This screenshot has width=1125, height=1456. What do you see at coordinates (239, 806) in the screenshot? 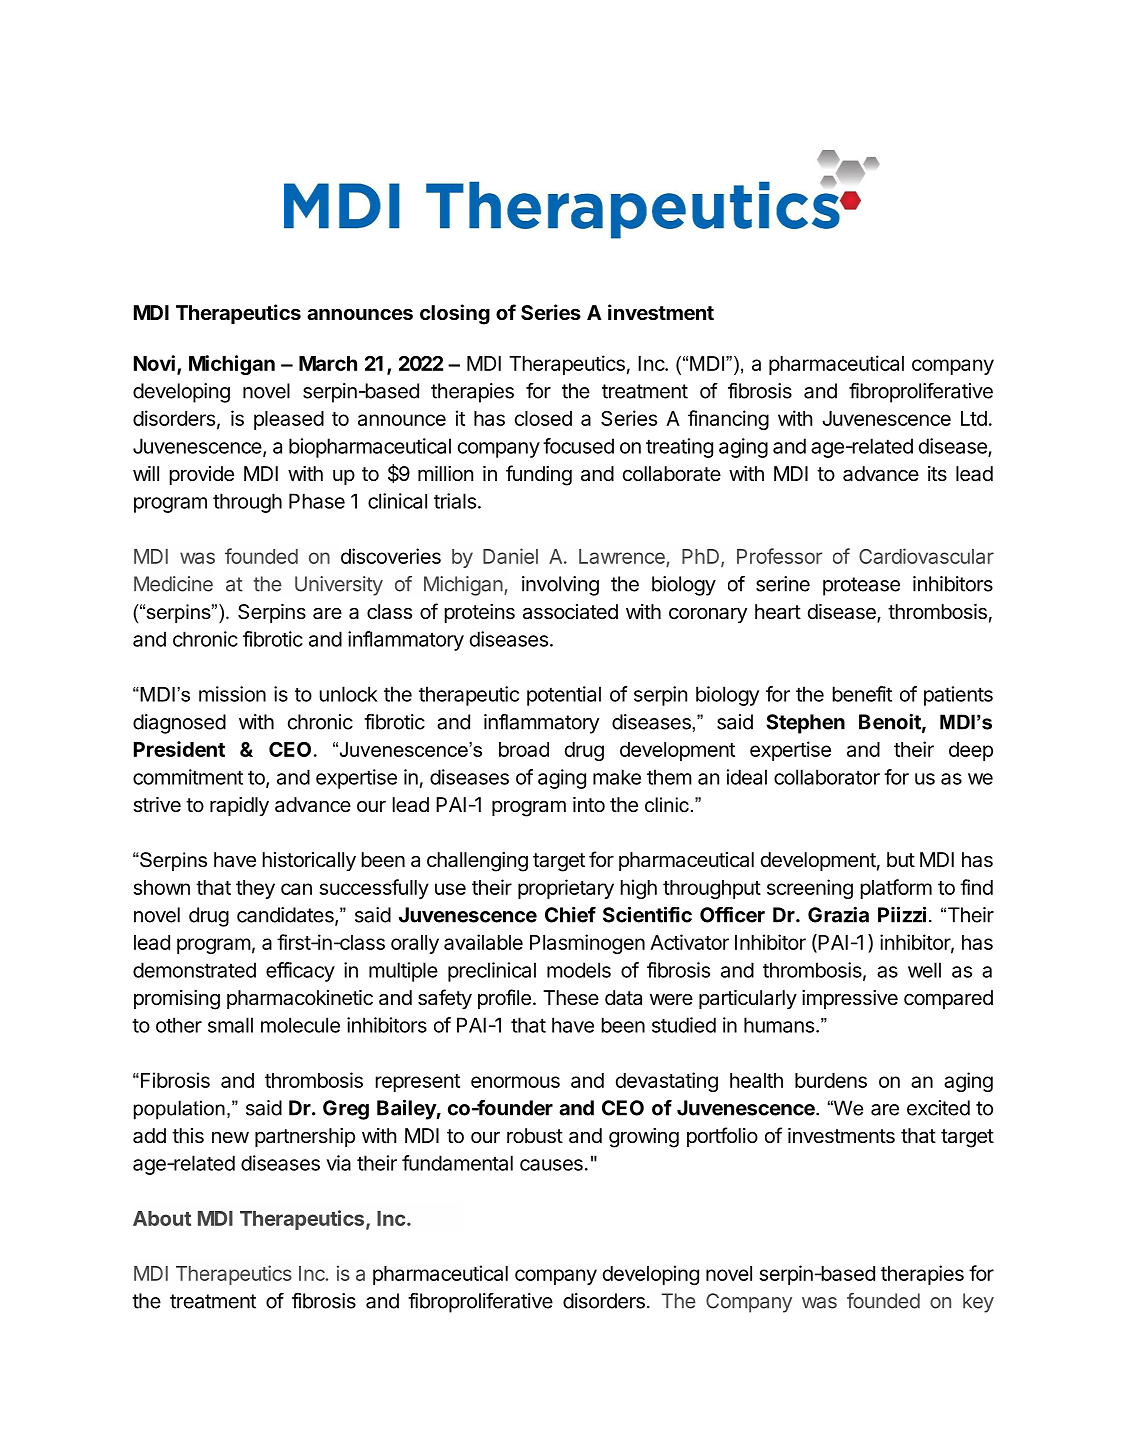
I see `rapidly` at bounding box center [239, 806].
